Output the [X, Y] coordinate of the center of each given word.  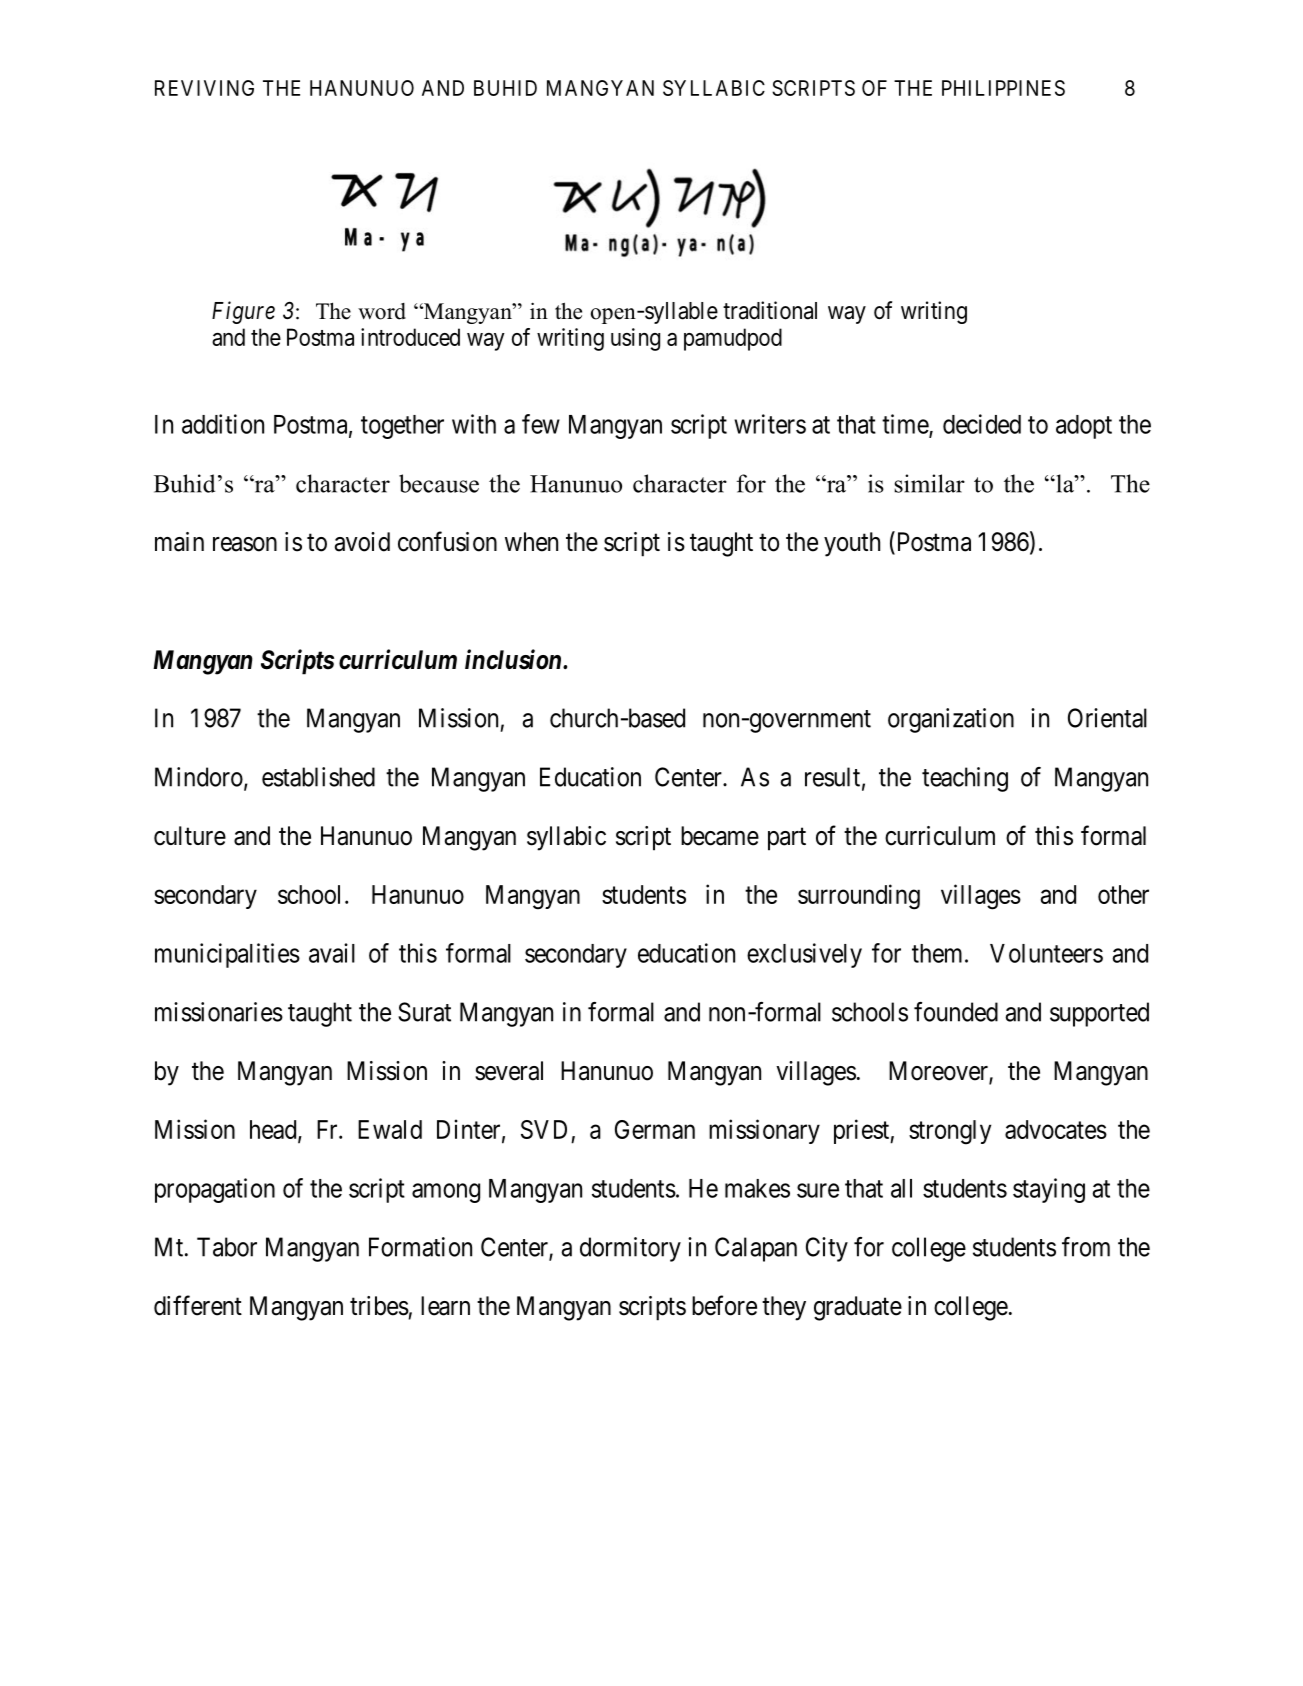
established [318, 777]
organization [951, 720]
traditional [770, 310]
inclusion [514, 659]
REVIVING [204, 88]
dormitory [630, 1249]
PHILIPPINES [1003, 88]
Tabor [227, 1247]
